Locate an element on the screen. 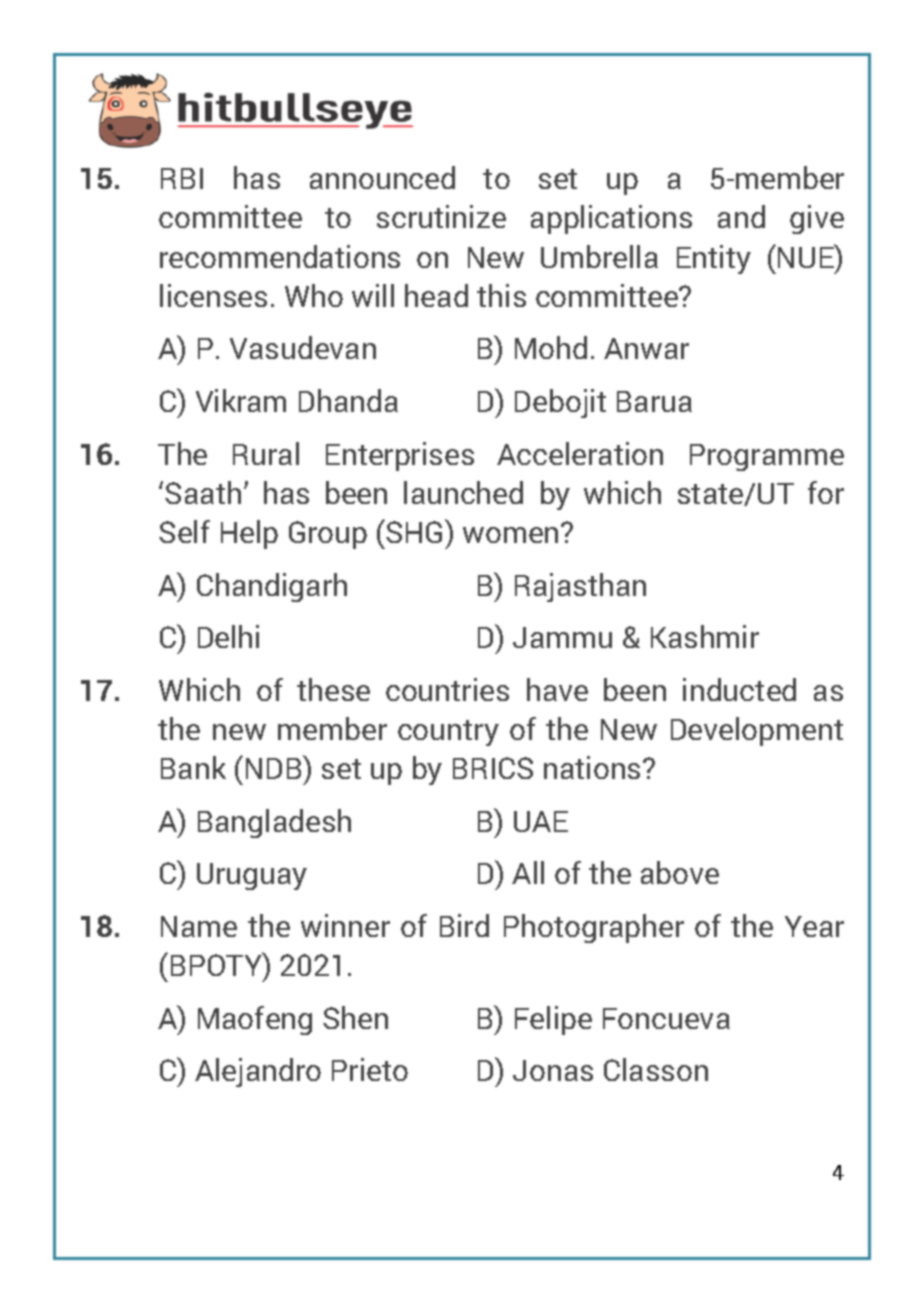  Delhi is located at coordinates (228, 636).
